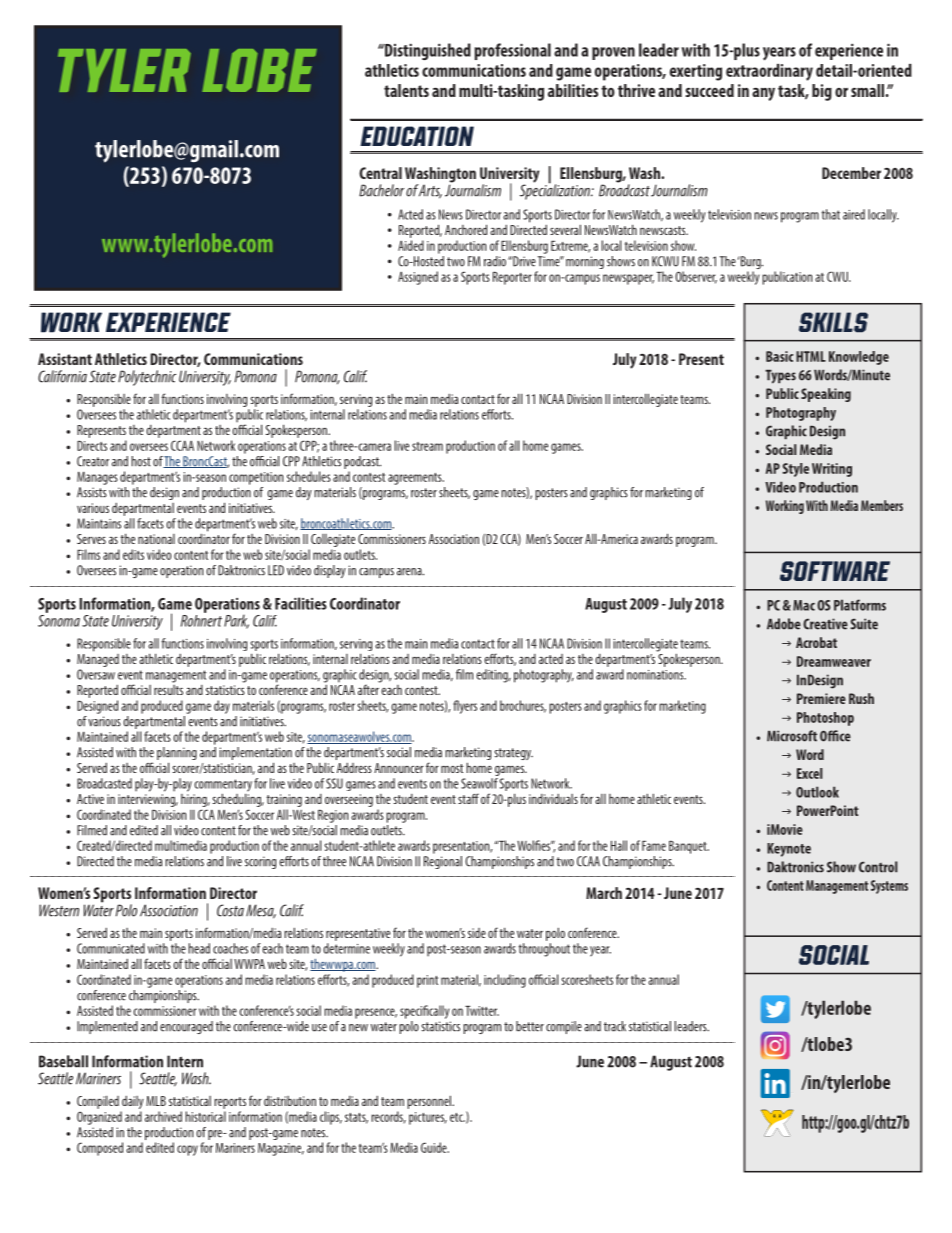 This document has height=1233, width=952. What do you see at coordinates (163, 1116) in the document?
I see `archived` at bounding box center [163, 1116].
